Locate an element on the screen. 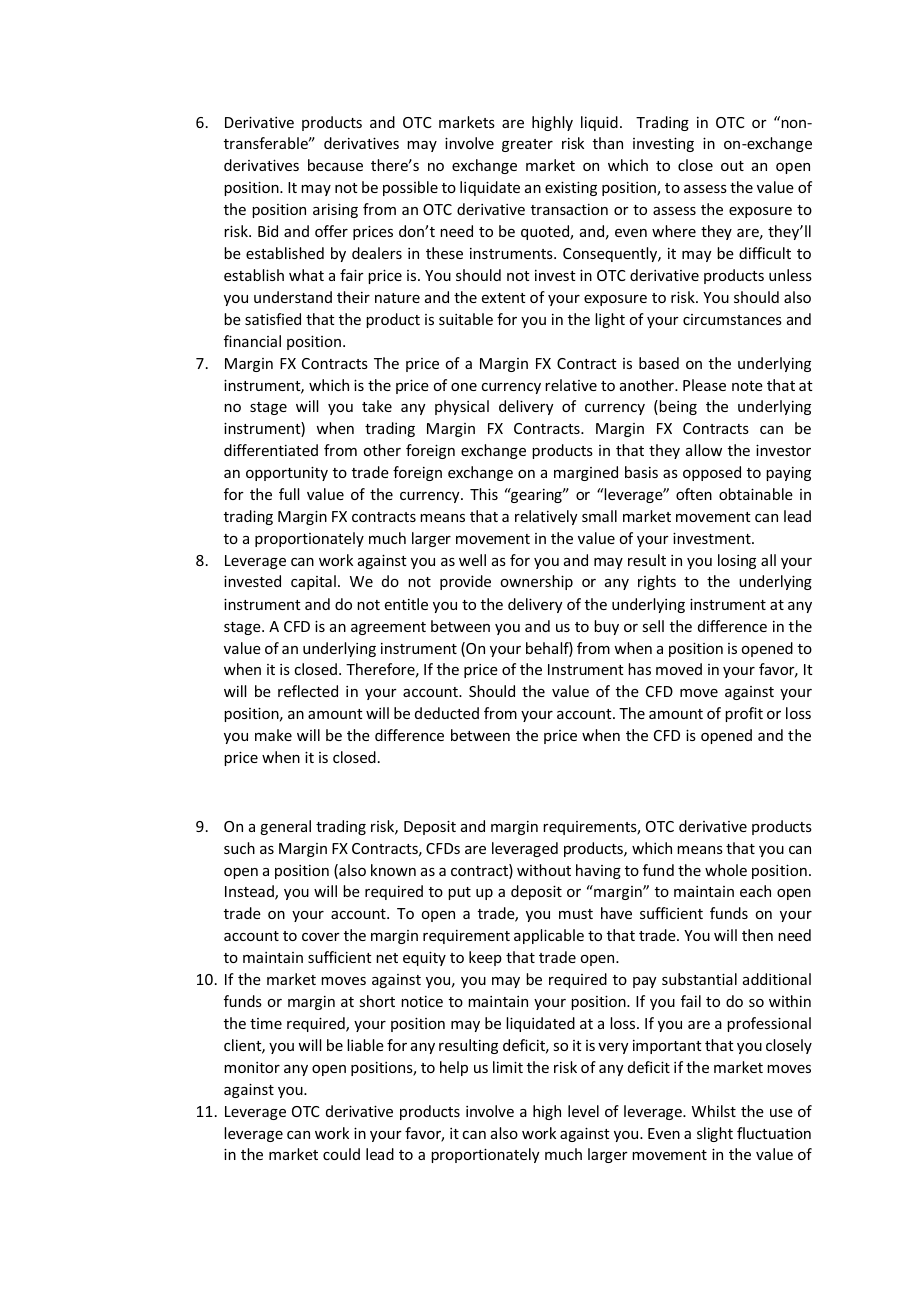  level is located at coordinates (583, 1111).
